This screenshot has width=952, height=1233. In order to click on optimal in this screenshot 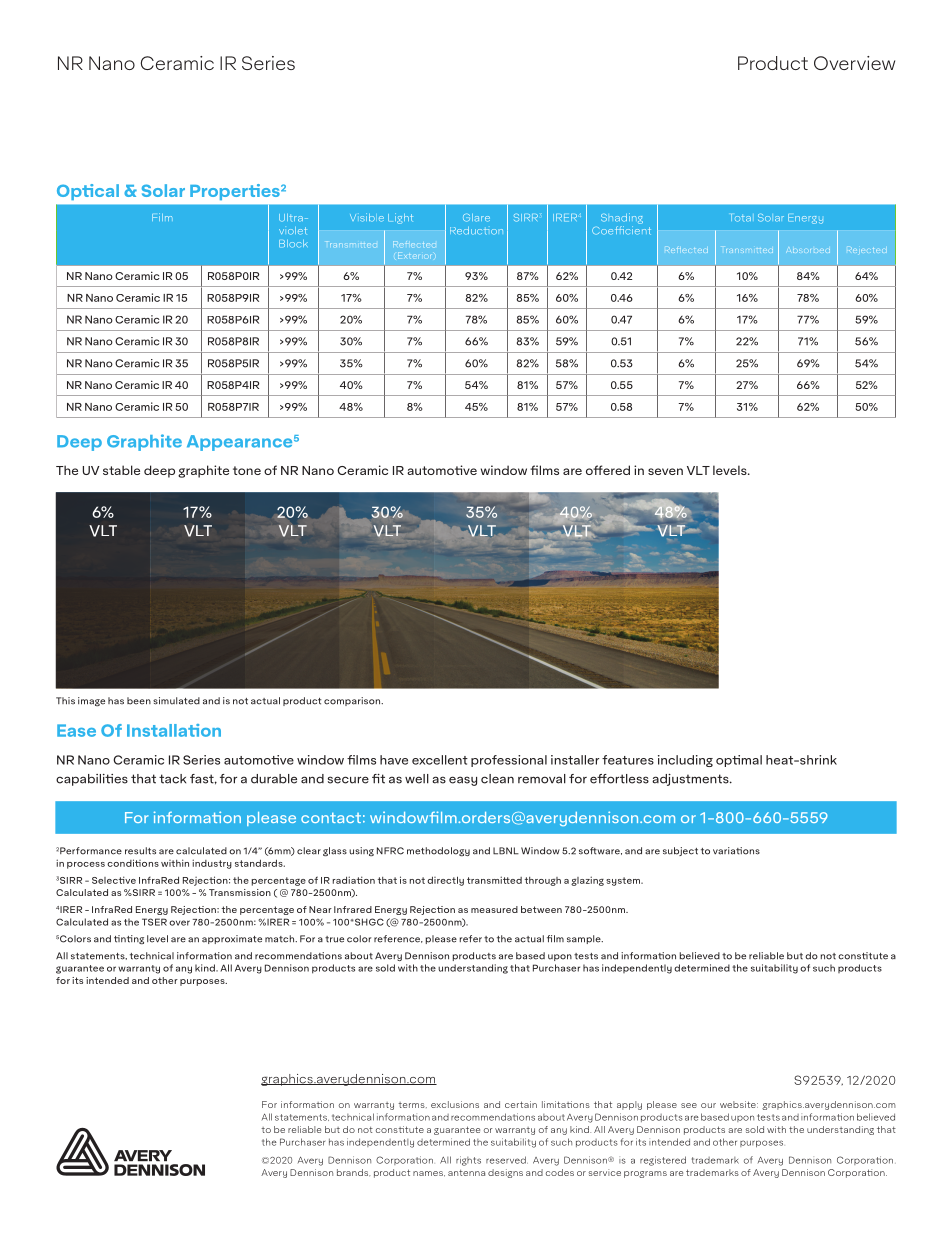, I will do `click(739, 761)`.
